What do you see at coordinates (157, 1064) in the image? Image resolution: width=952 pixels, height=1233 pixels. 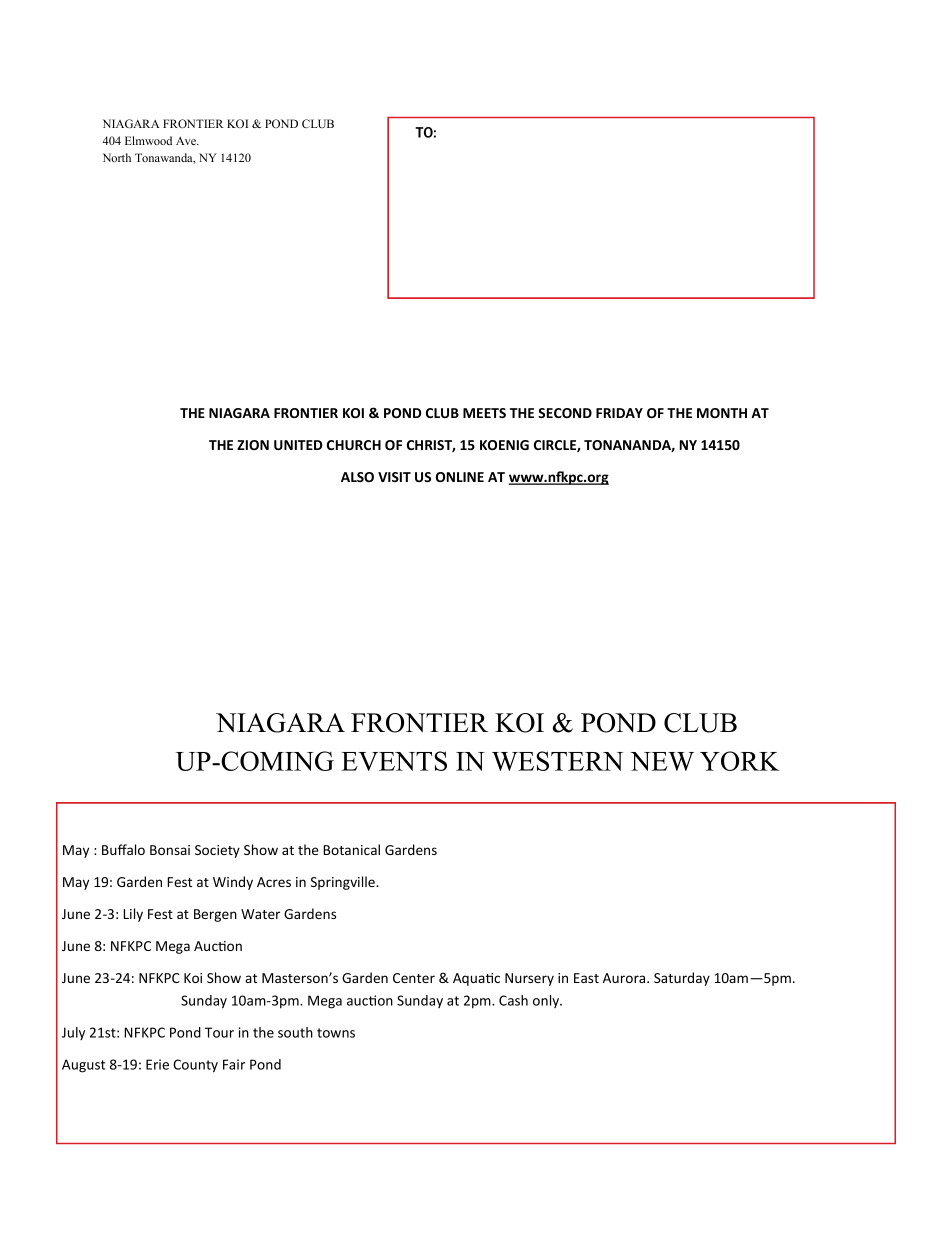 I see `Erie` at bounding box center [157, 1064].
